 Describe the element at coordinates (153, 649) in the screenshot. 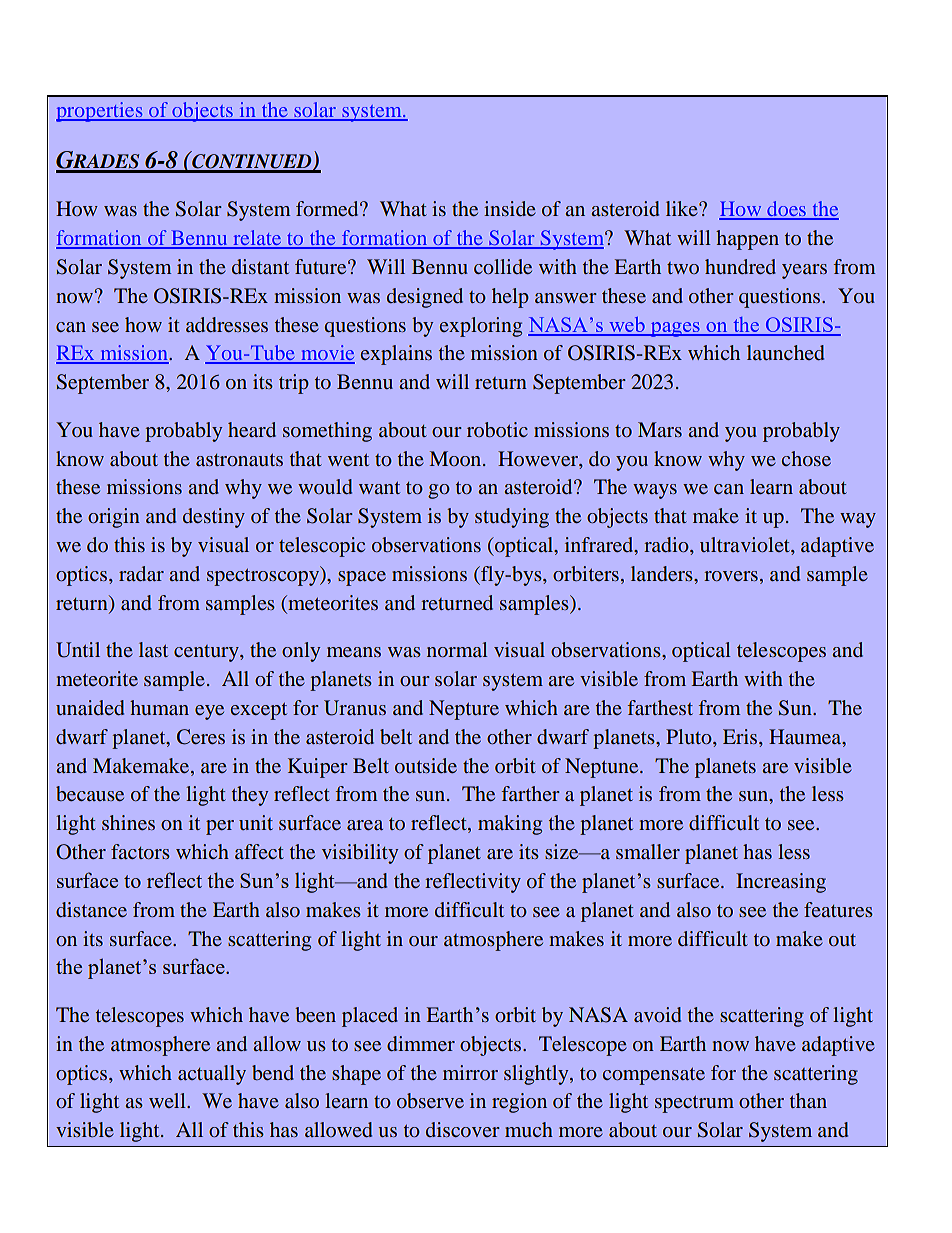

I see `last` at that location.
